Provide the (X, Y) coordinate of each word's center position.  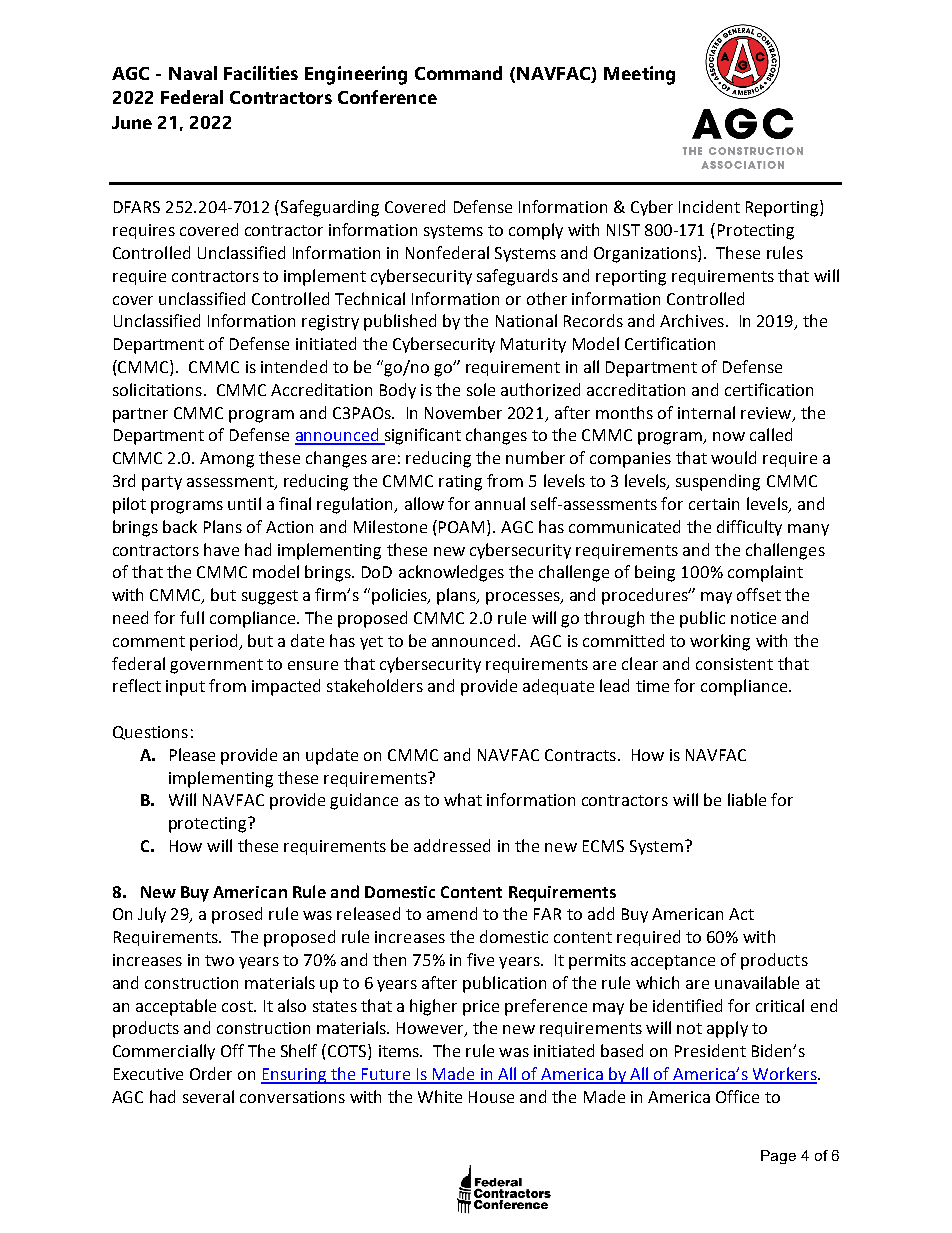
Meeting (639, 75)
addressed (452, 845)
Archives (692, 320)
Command (458, 73)
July (152, 915)
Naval (193, 73)
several (208, 1096)
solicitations (157, 389)
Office (737, 1096)
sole (481, 389)
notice (753, 618)
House (491, 1097)
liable (747, 799)
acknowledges (451, 573)
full (192, 617)
